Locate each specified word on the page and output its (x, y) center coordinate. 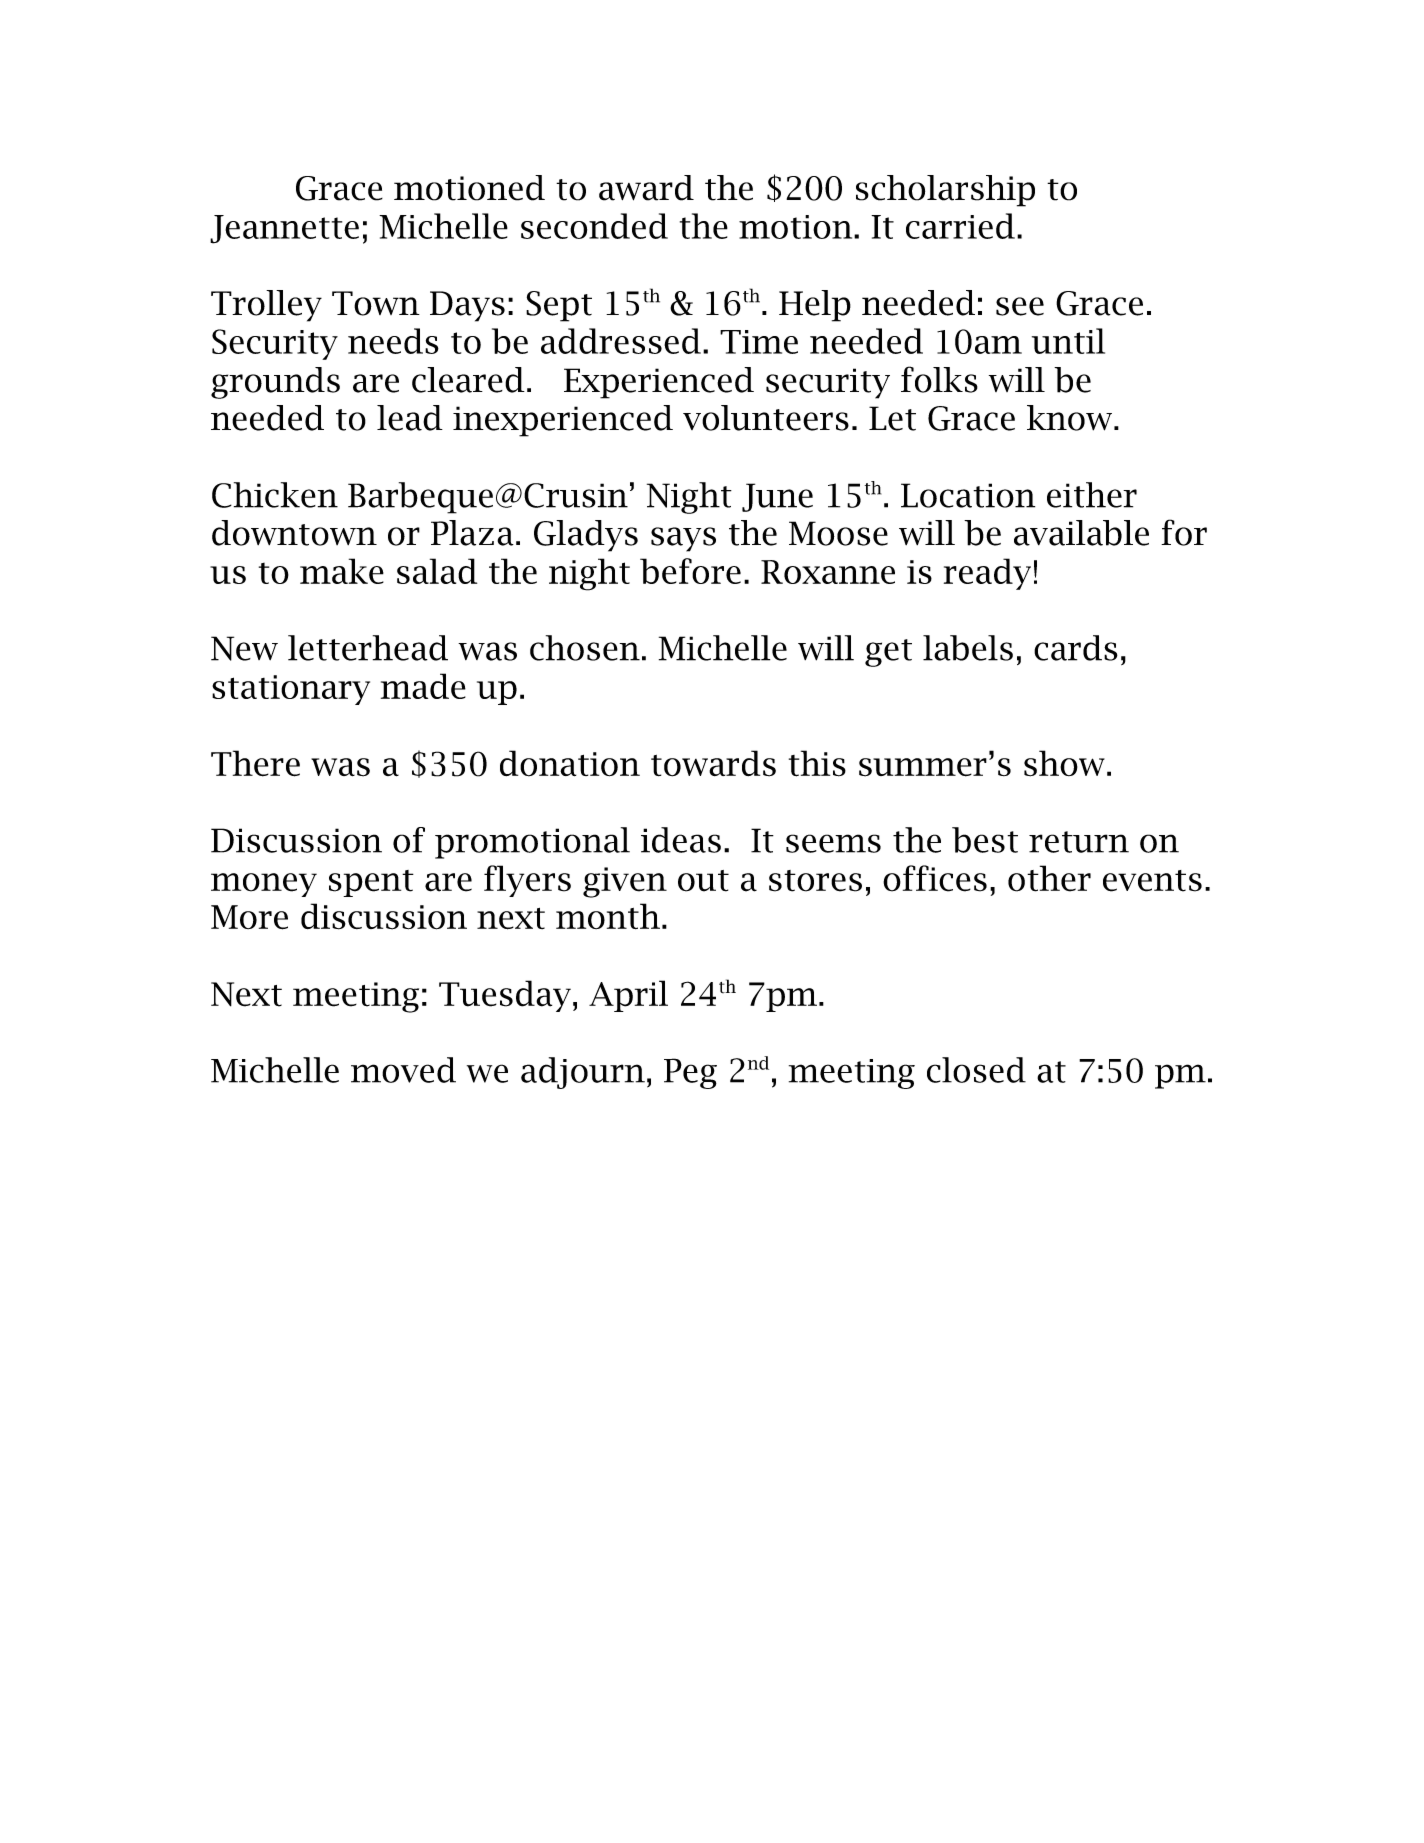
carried (960, 226)
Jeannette (284, 229)
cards (1076, 648)
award (646, 188)
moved (403, 1070)
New (244, 648)
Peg (690, 1073)
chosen (585, 648)
